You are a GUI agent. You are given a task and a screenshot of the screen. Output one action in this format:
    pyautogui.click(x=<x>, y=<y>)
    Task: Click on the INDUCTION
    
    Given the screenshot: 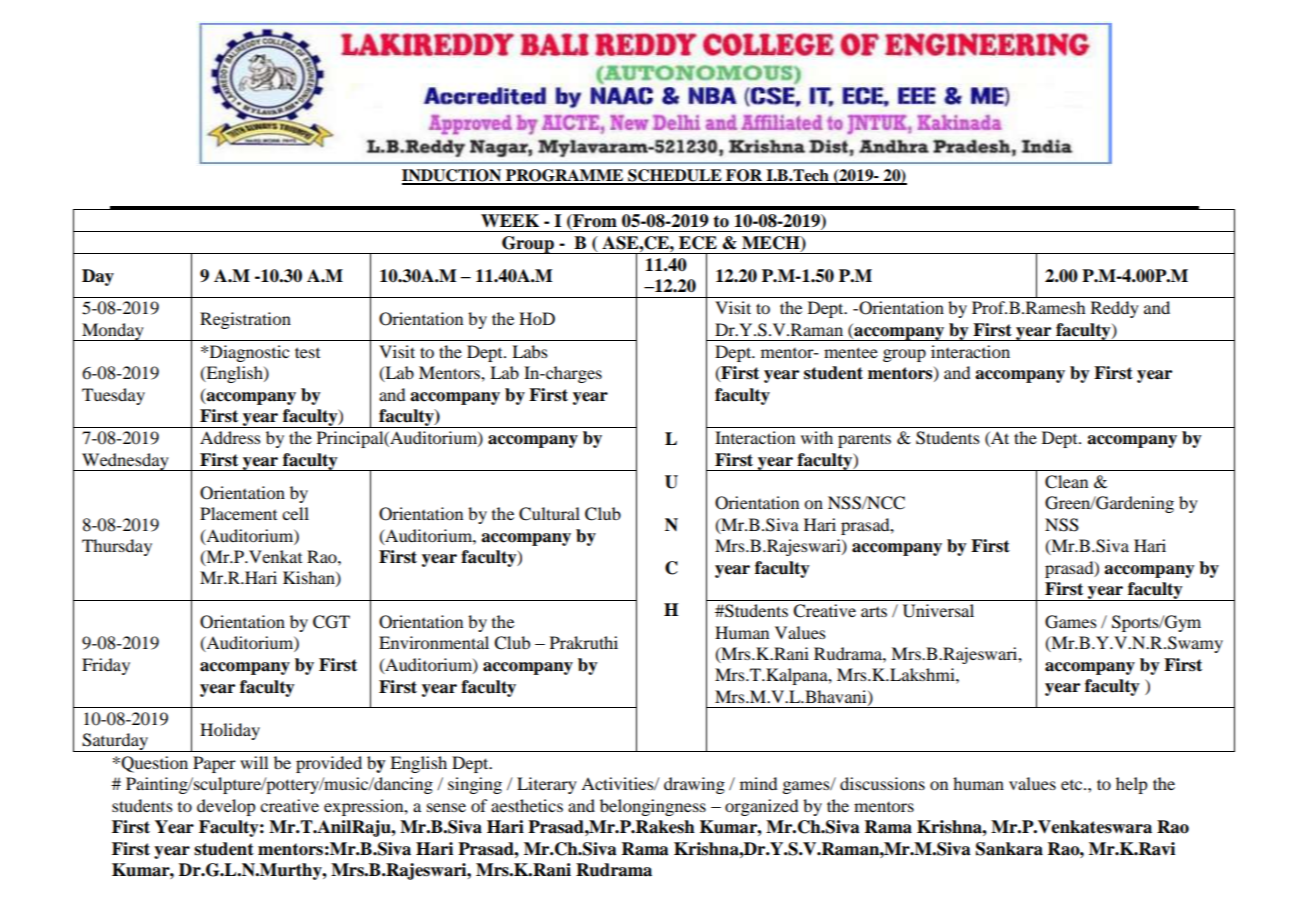 What is the action you would take?
    pyautogui.click(x=453, y=176)
